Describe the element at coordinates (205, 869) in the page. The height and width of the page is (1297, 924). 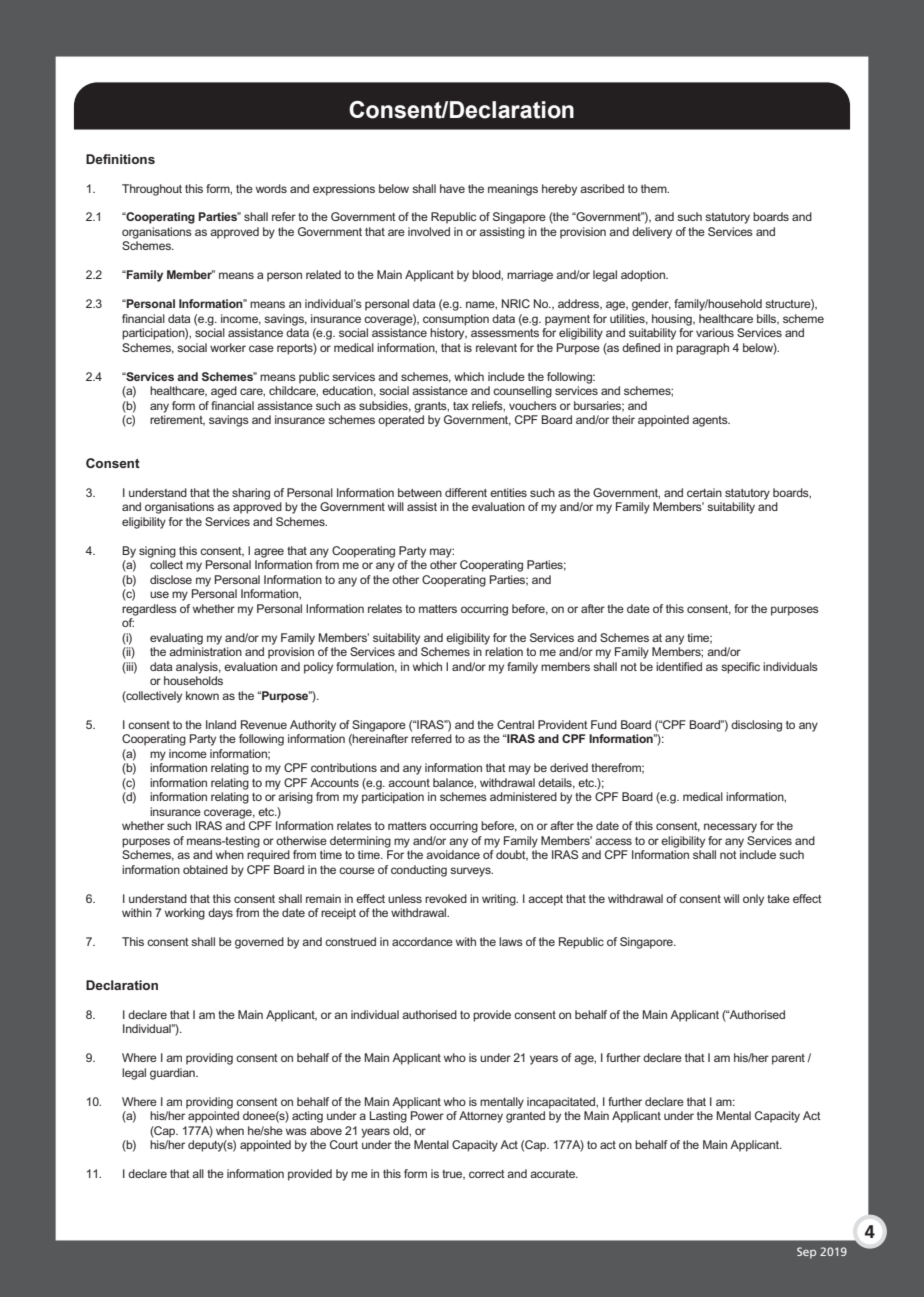
I see `obtained` at that location.
